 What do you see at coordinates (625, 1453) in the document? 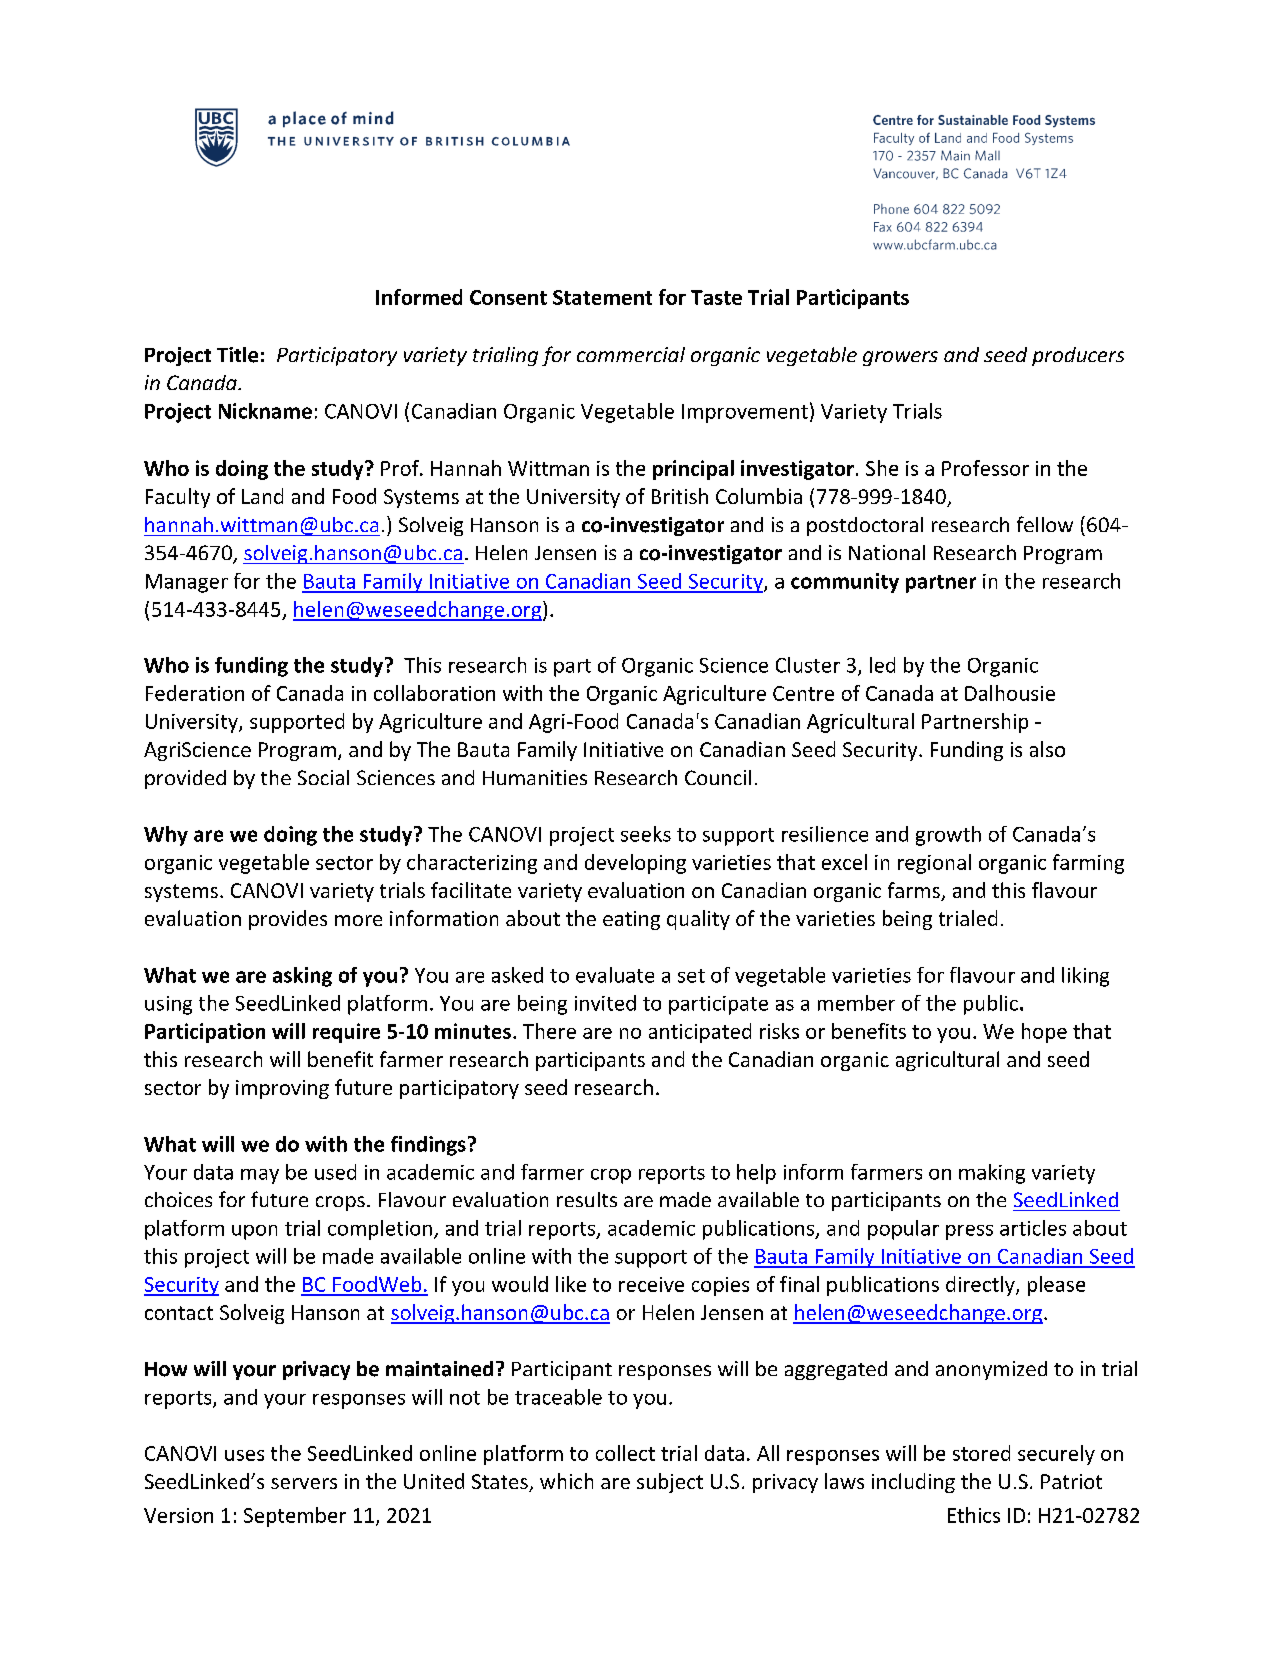
I see `collect` at bounding box center [625, 1453].
